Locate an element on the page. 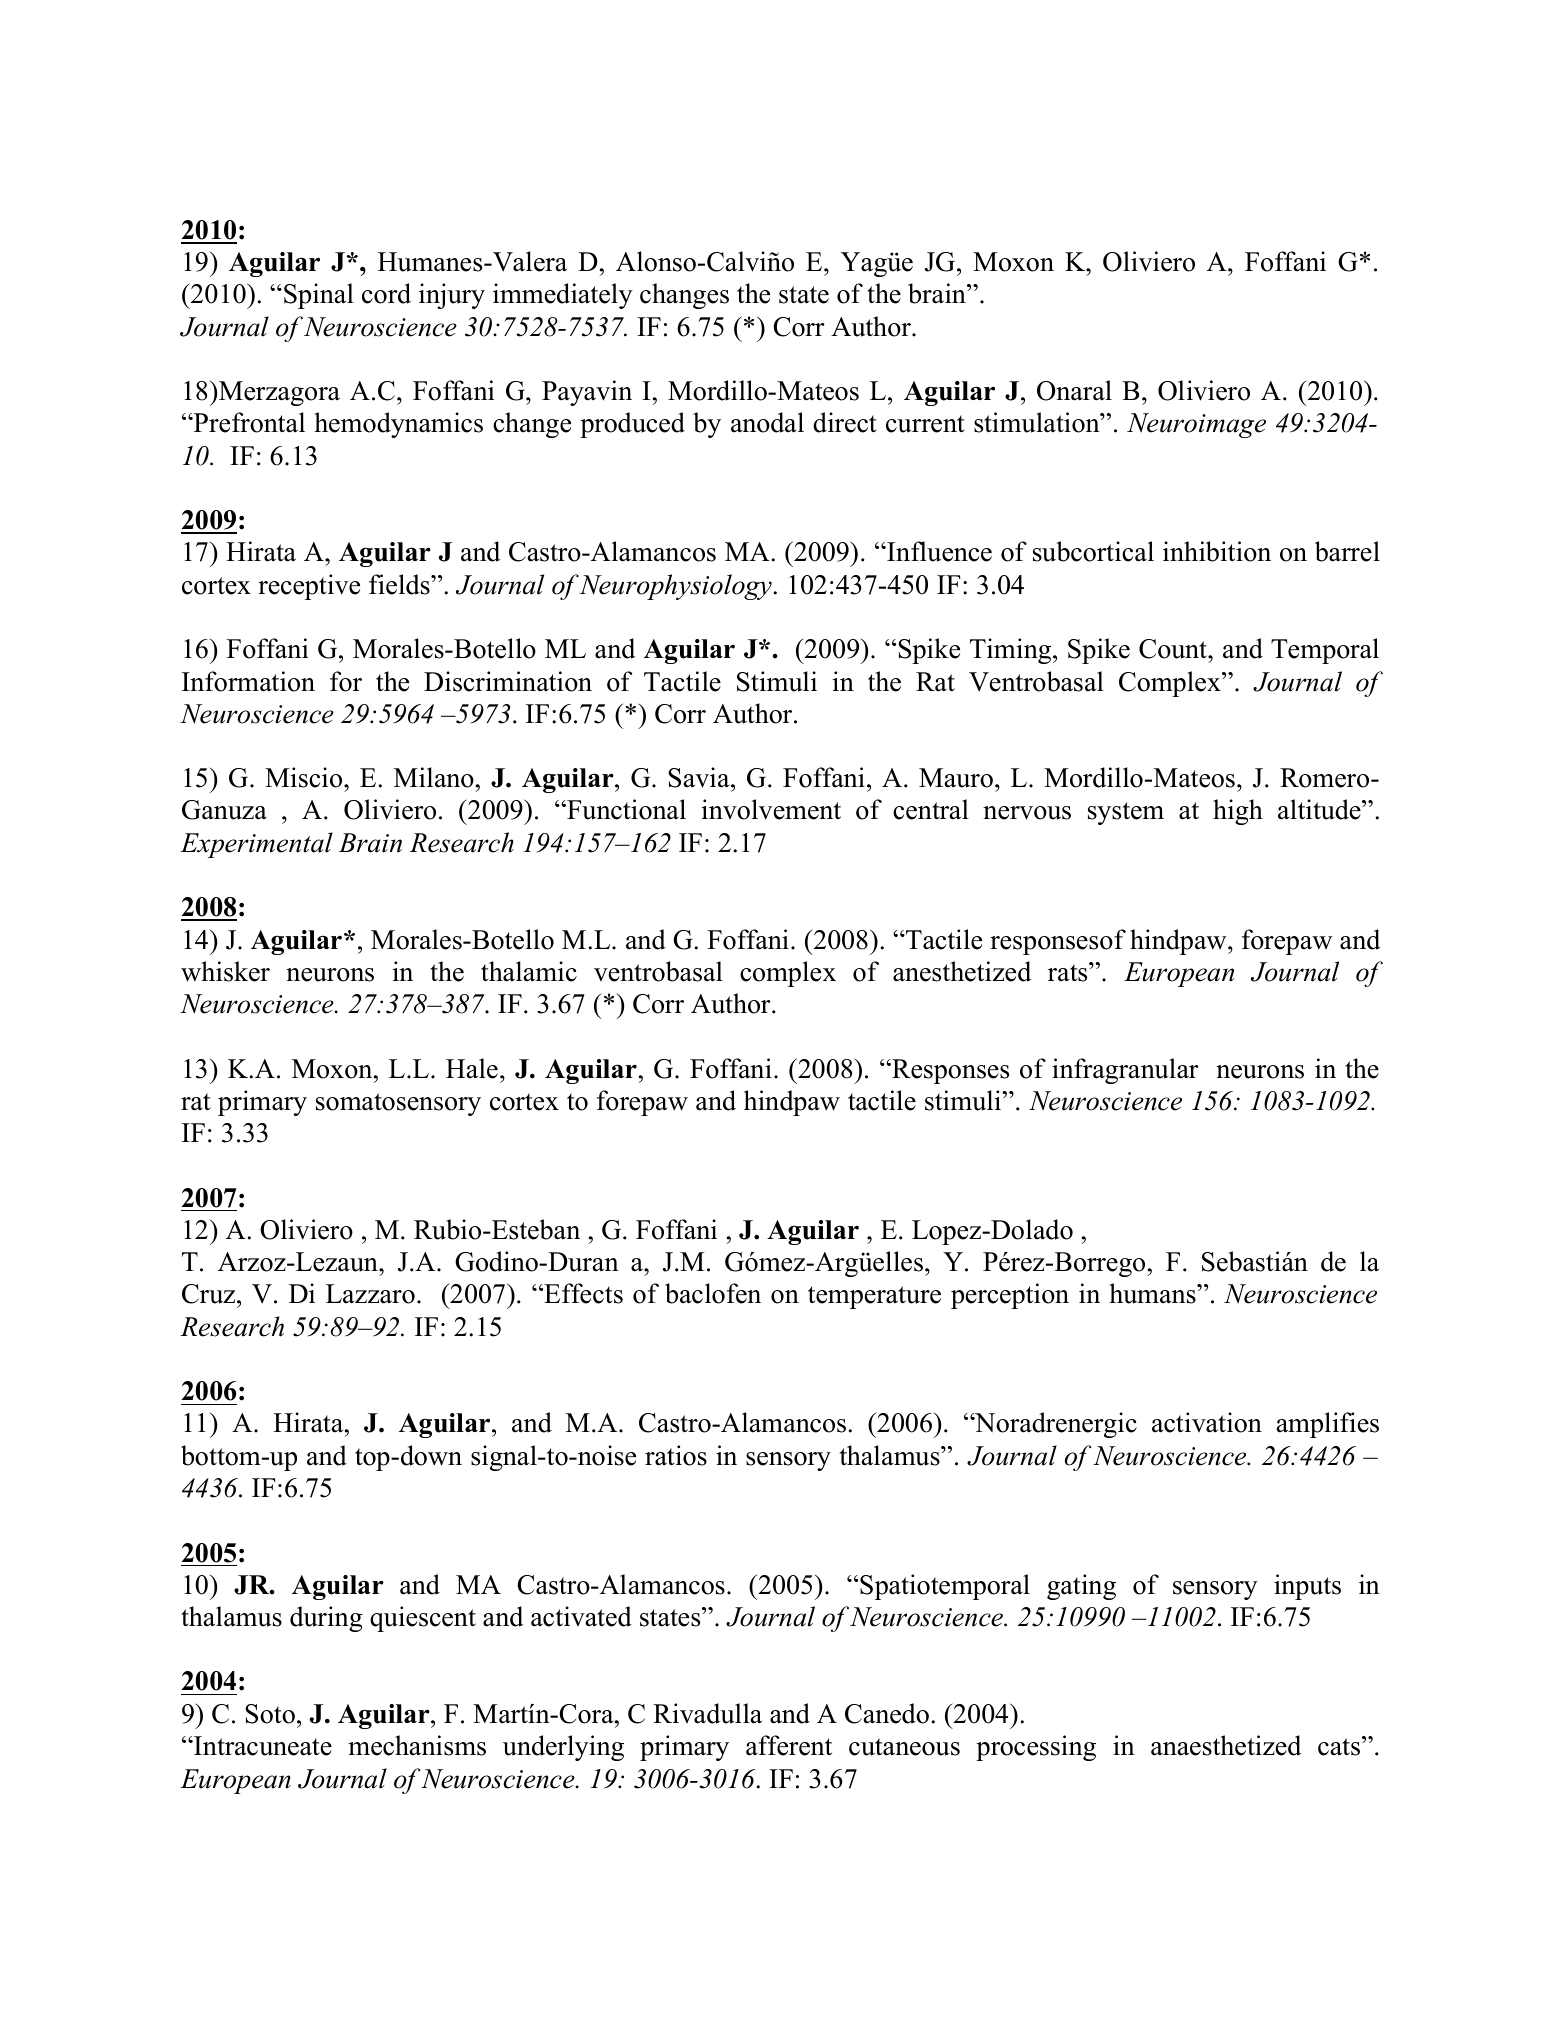 The height and width of the image is (2020, 1561). Neuroimage is located at coordinates (1196, 425).
